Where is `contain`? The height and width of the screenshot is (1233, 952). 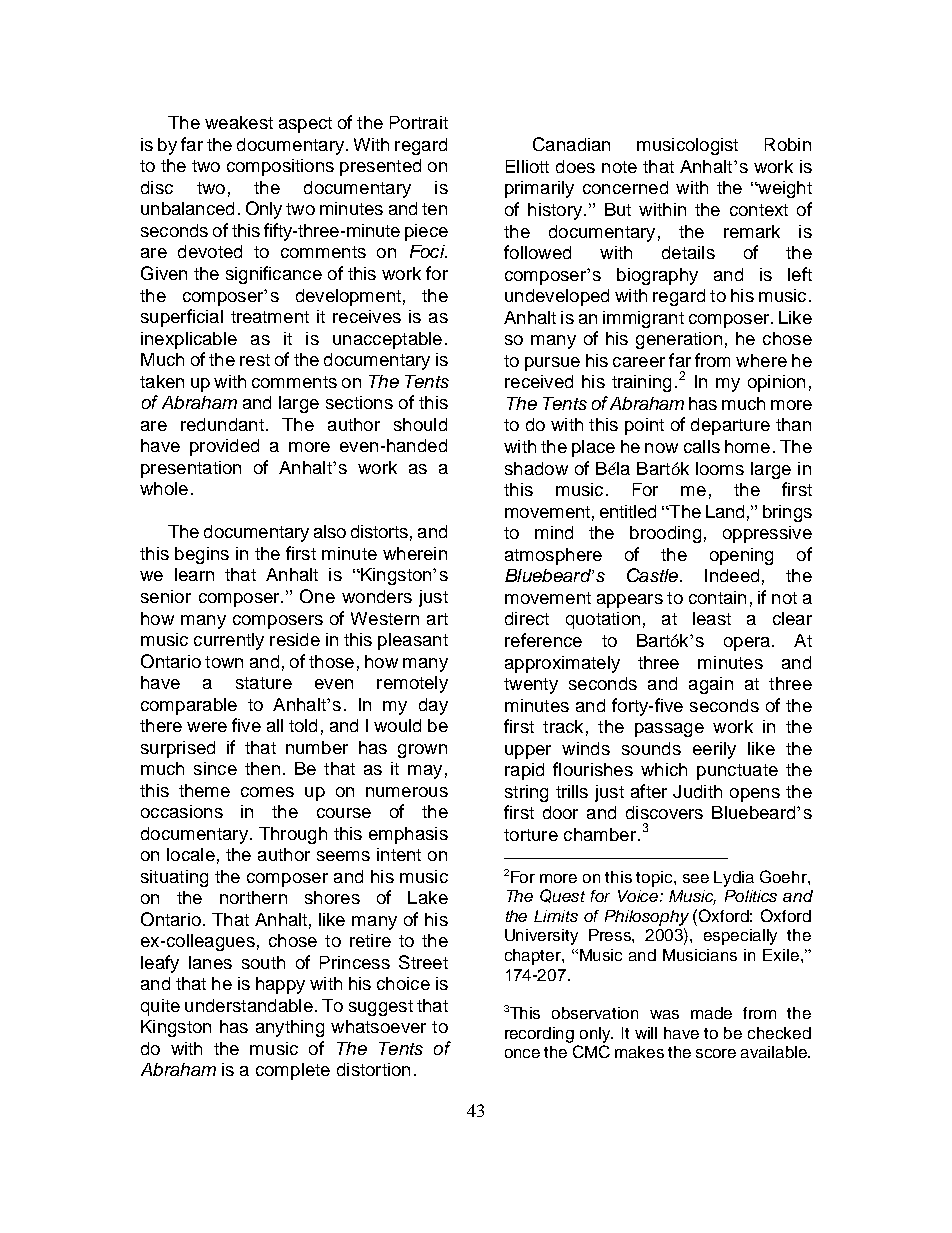
contain is located at coordinates (717, 597).
